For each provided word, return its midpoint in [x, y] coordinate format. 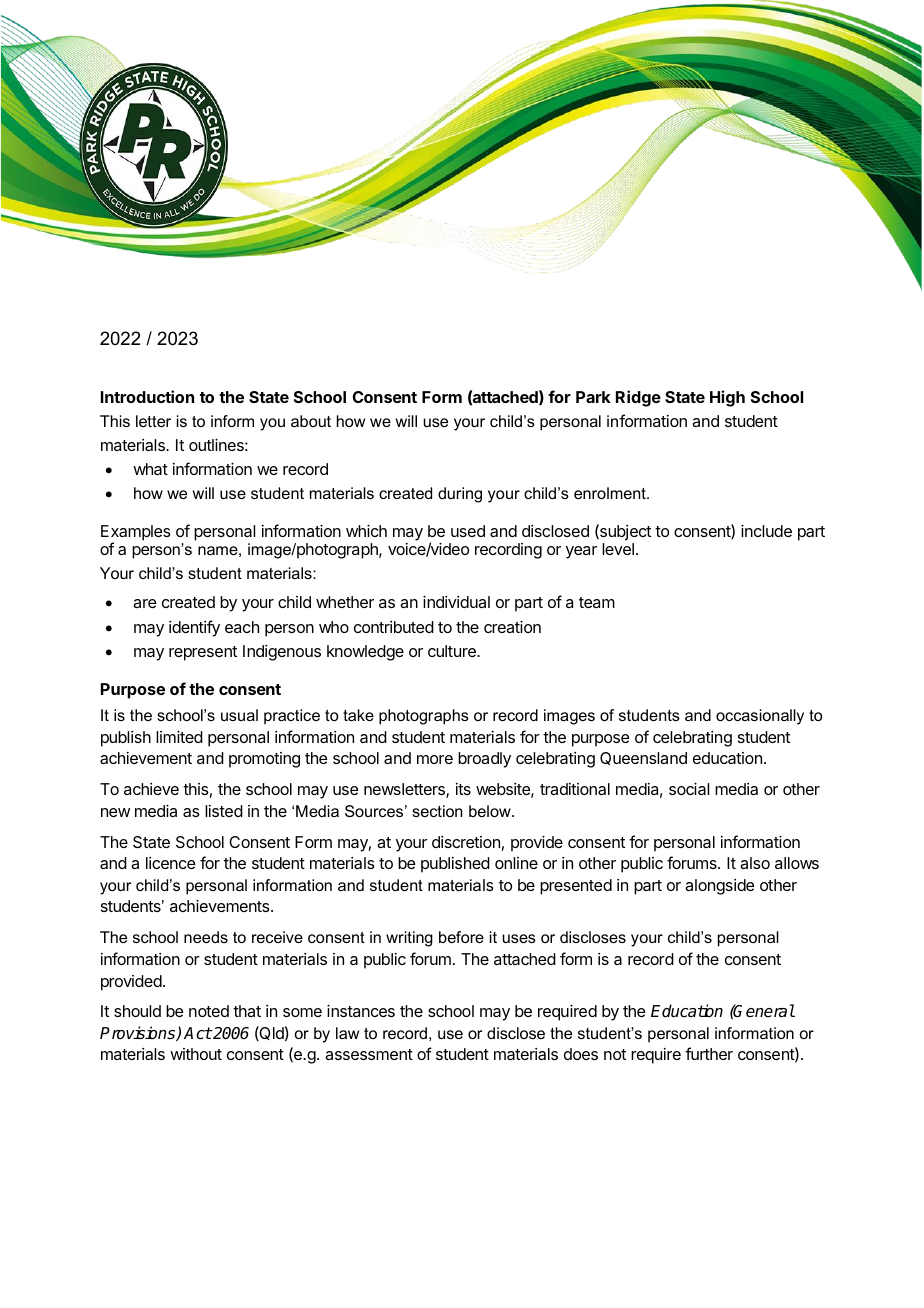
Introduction [147, 396]
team [597, 602]
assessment [369, 1054]
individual [456, 602]
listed [224, 811]
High [727, 398]
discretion [466, 842]
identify [194, 628]
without [196, 1054]
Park [593, 397]
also [755, 863]
